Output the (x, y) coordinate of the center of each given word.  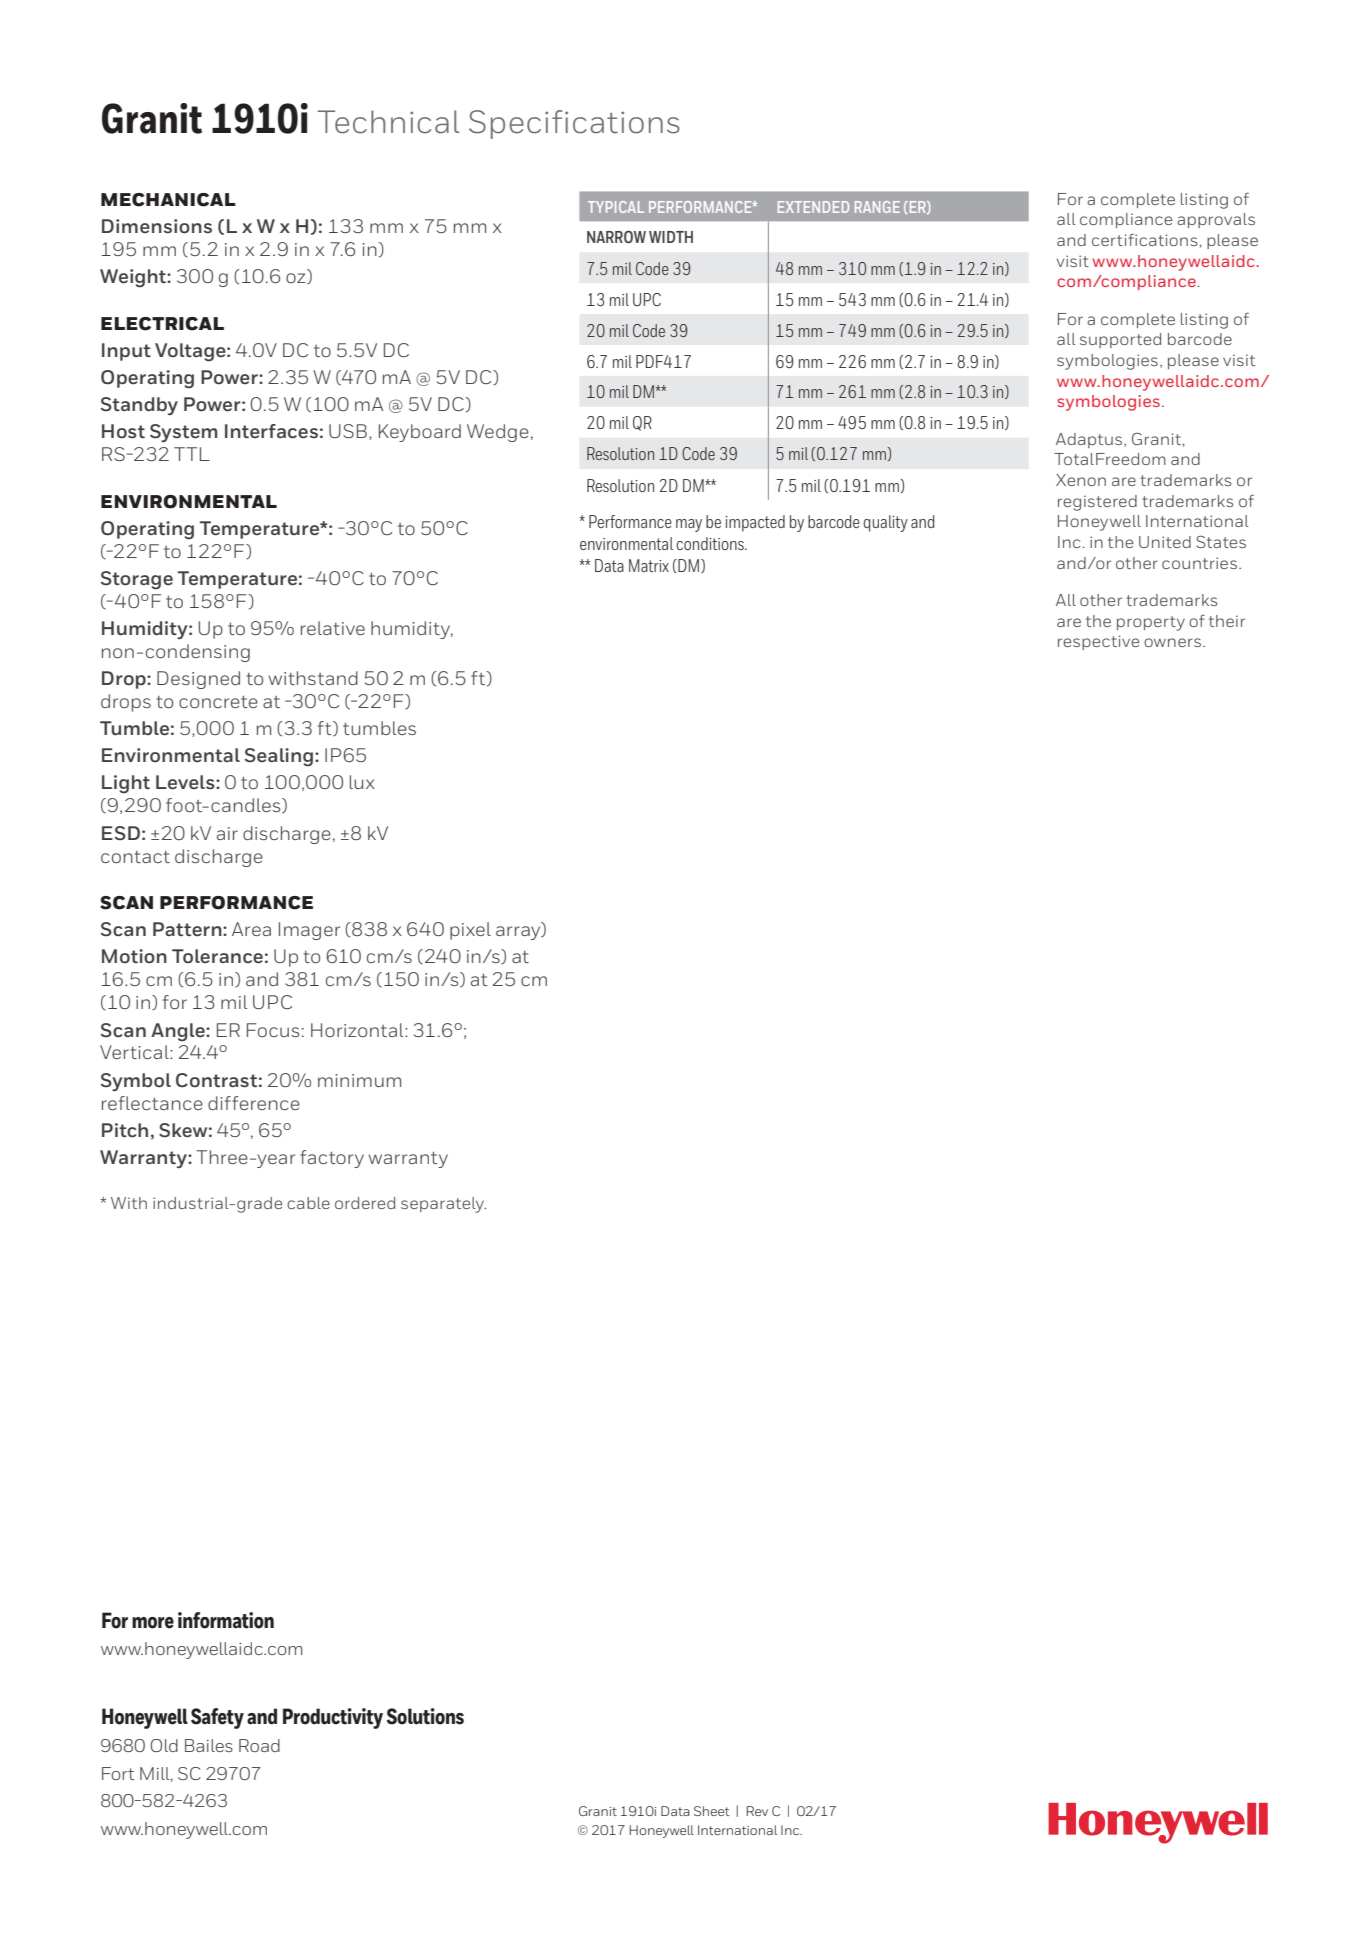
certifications (1146, 240)
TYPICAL (616, 207)
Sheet (712, 1811)
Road (259, 1745)
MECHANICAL (168, 200)
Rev (757, 1811)
